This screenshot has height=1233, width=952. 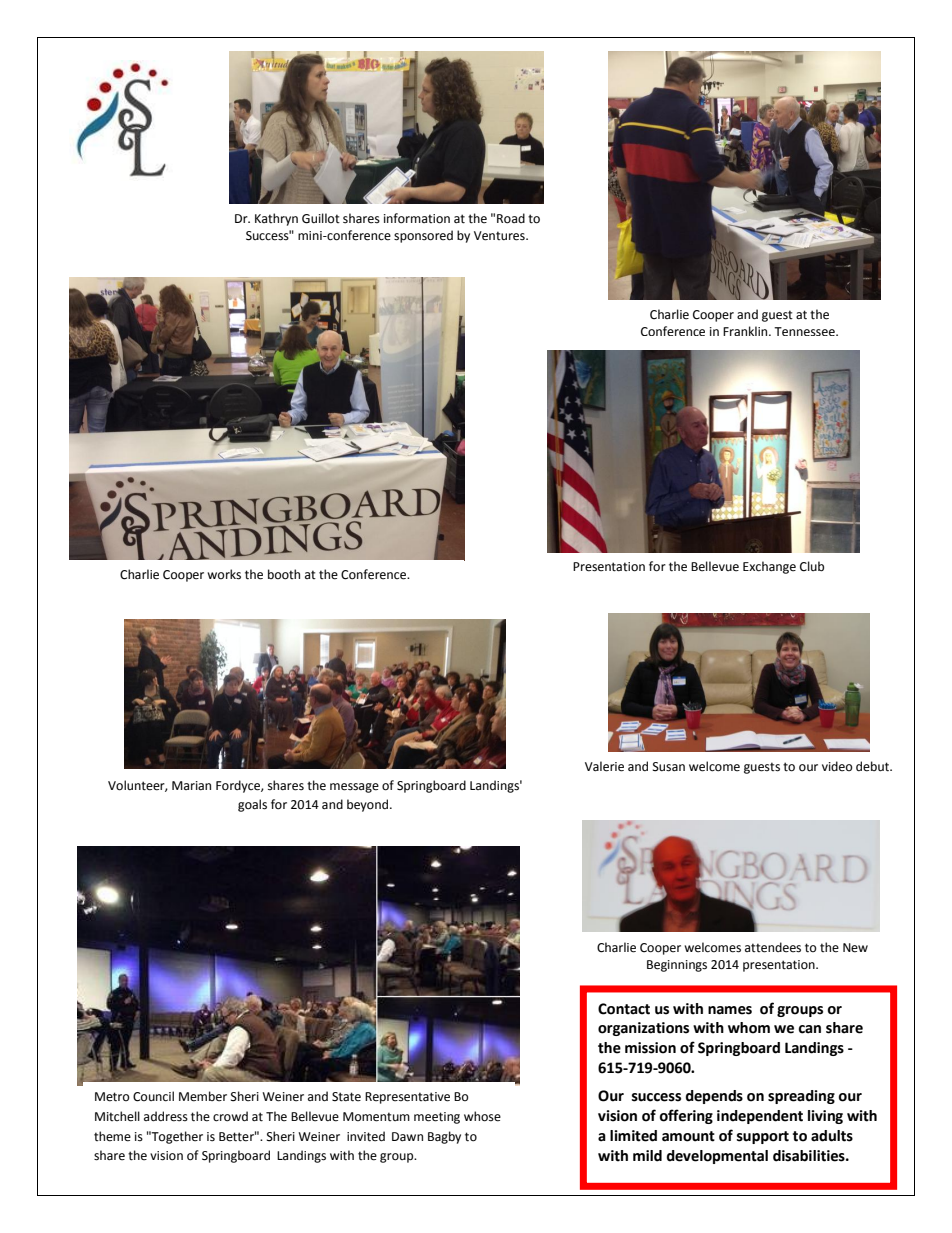 What do you see at coordinates (604, 766) in the screenshot?
I see `Valerie` at bounding box center [604, 766].
